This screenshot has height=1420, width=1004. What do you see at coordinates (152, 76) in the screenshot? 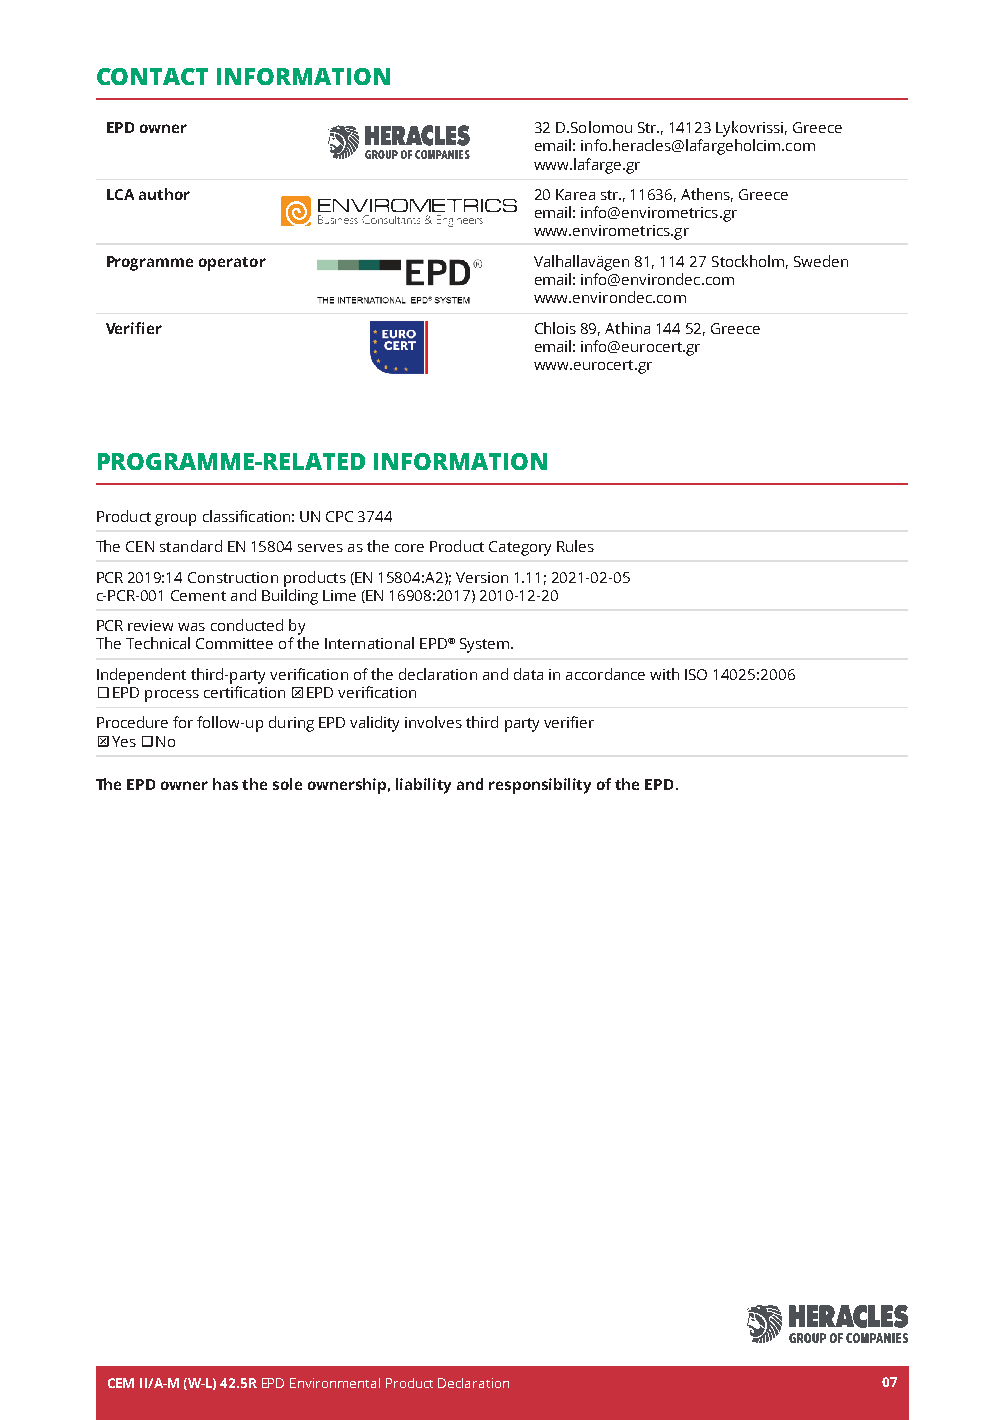
I see `CONTACT` at bounding box center [152, 76].
